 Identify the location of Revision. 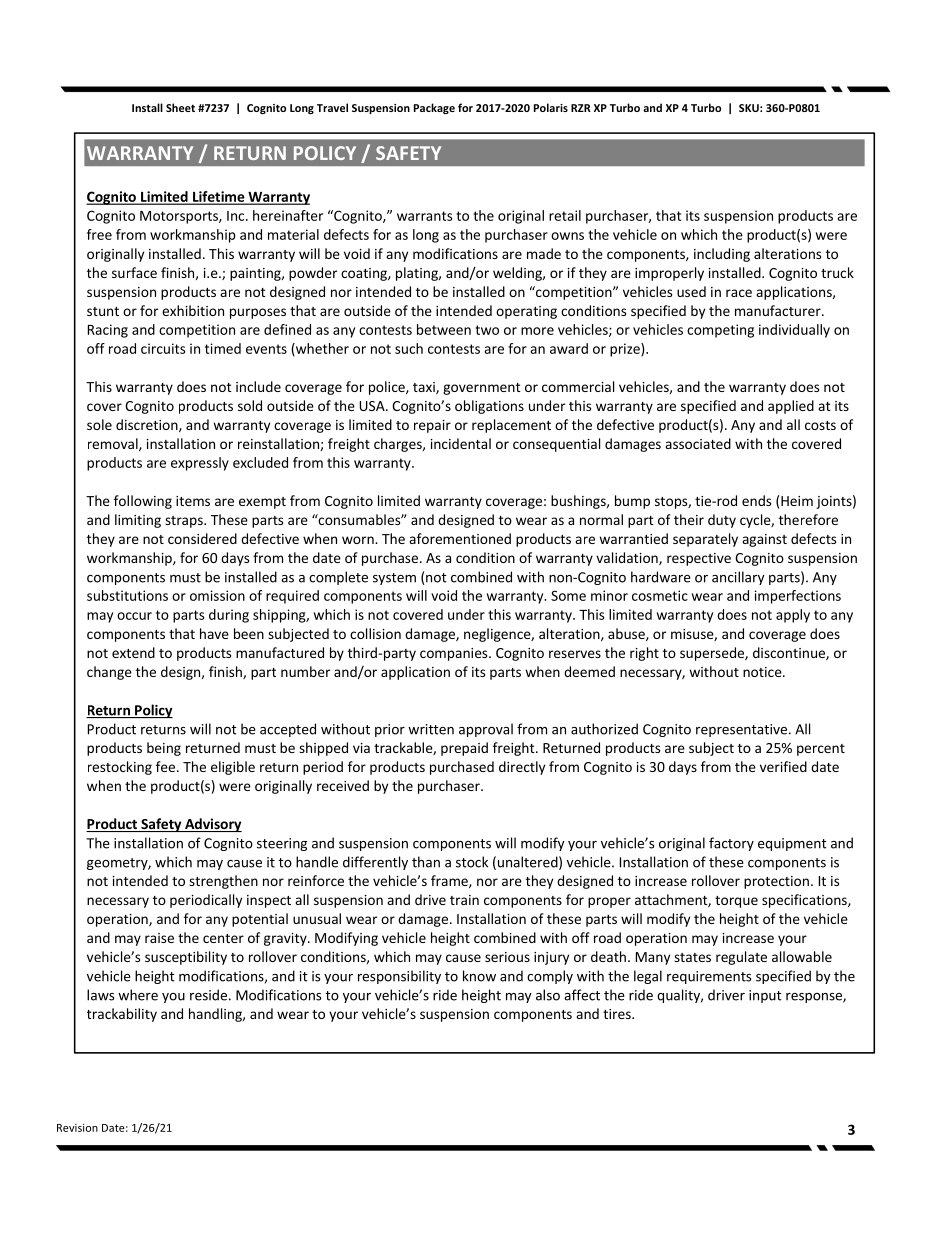
(77, 1128).
